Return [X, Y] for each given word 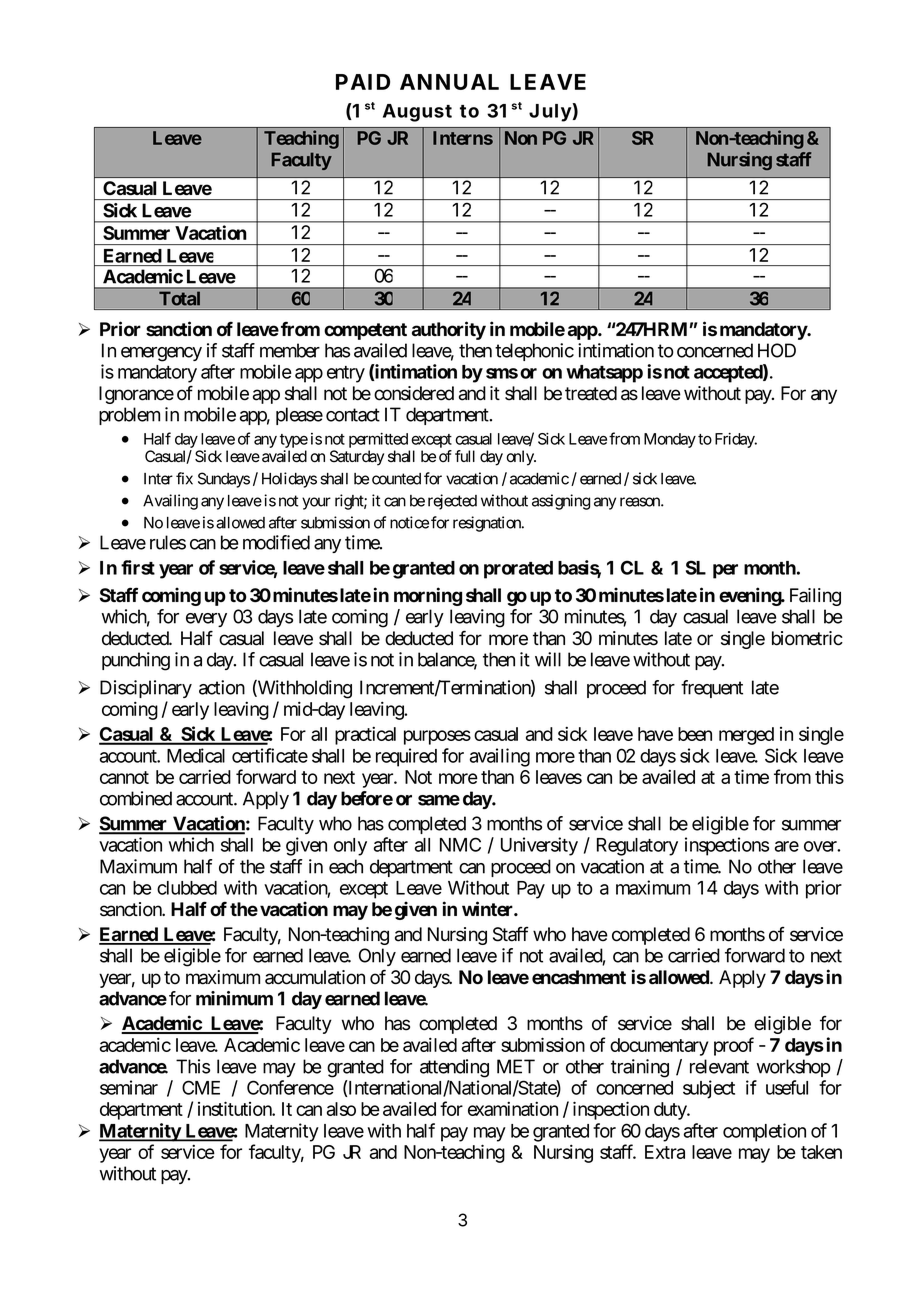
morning [428, 596]
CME [201, 1087]
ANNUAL [449, 82]
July [551, 112]
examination [513, 1108]
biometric [807, 638]
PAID [363, 82]
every [206, 620]
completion [764, 1132]
